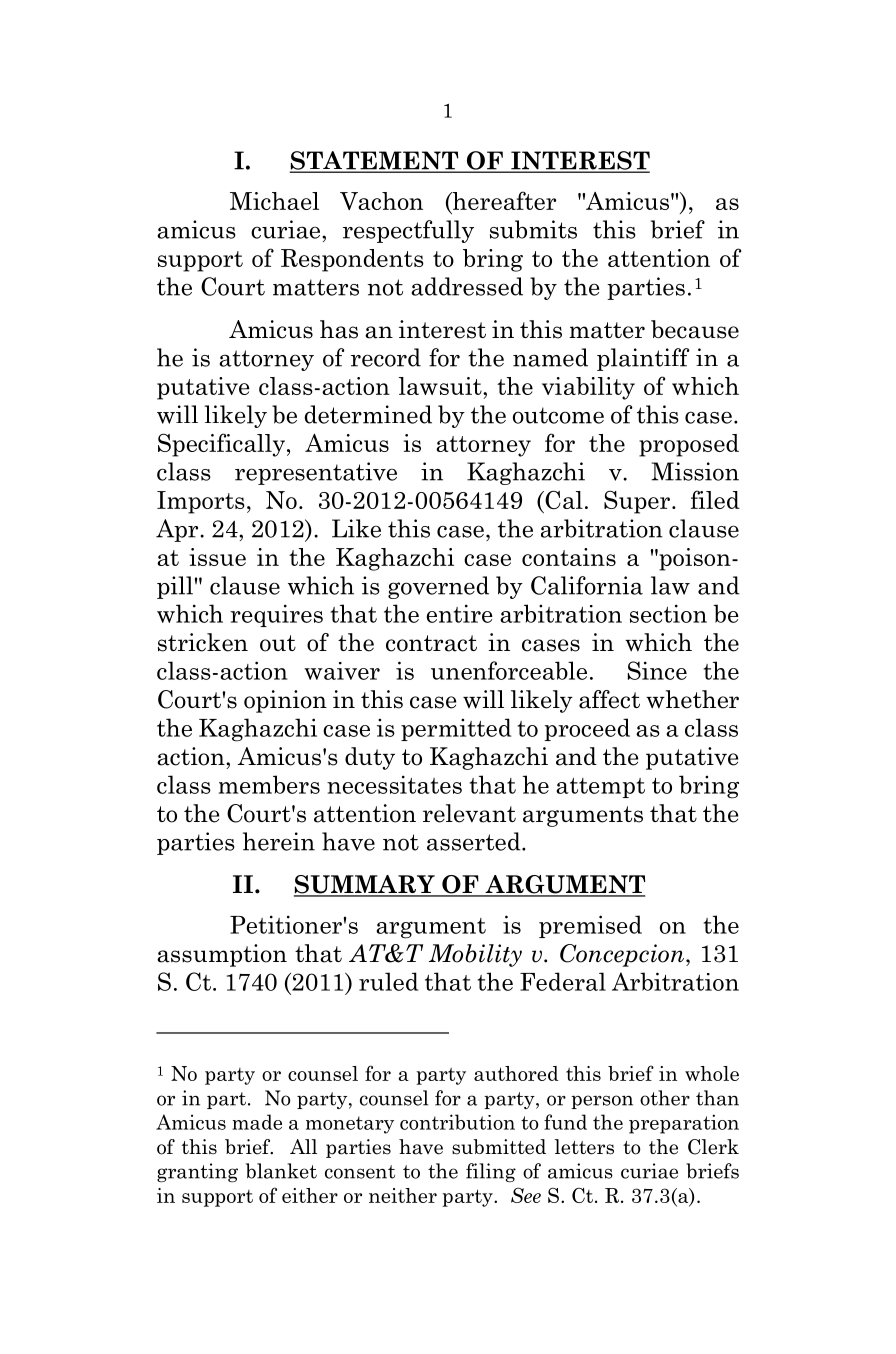  Describe the element at coordinates (441, 386) in the image. I see `lawsuit` at that location.
